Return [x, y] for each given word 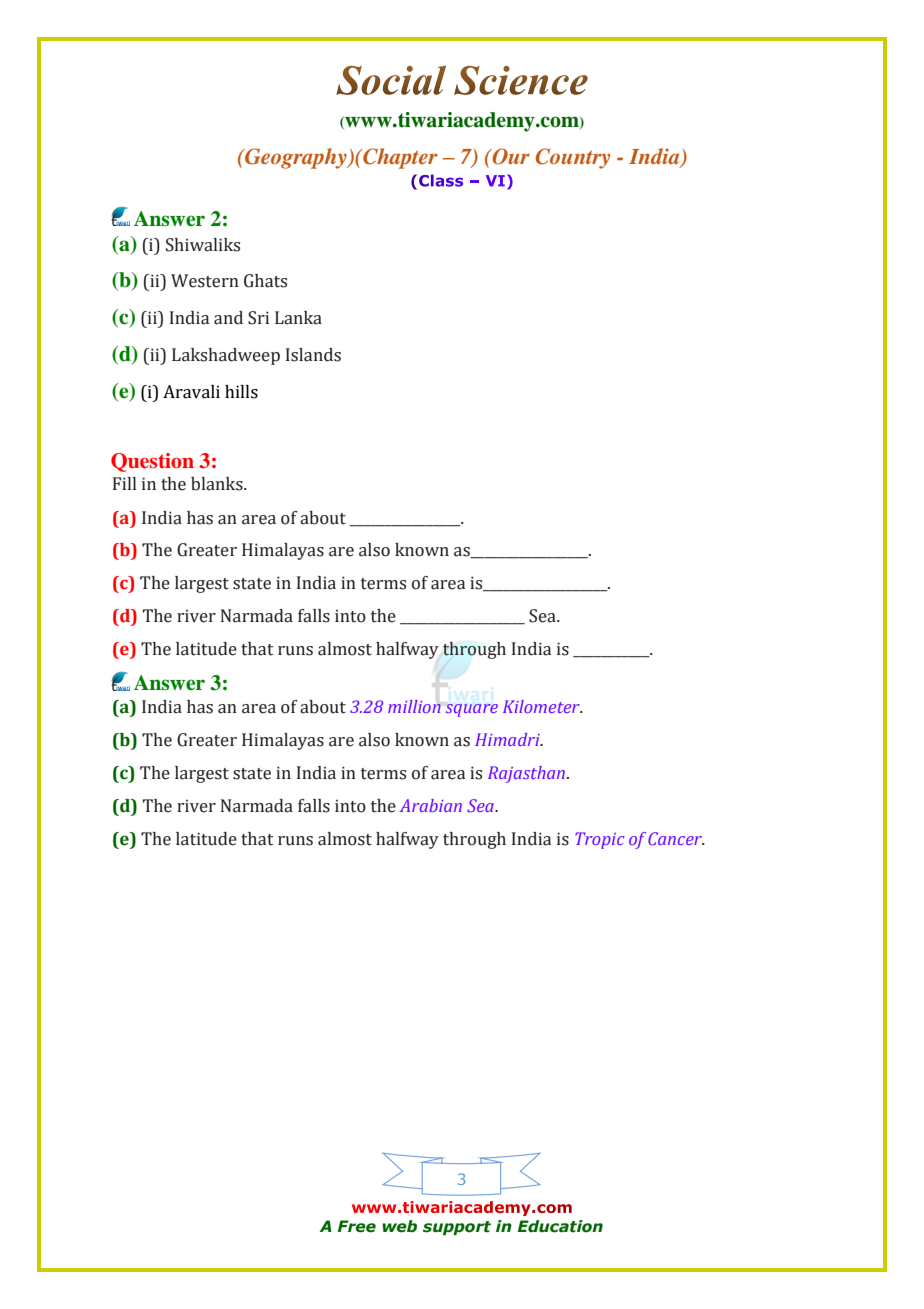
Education [560, 1226]
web [399, 1226]
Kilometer [542, 706]
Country [572, 158]
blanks [218, 484]
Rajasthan [528, 774]
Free [357, 1226]
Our [510, 156]
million [414, 706]
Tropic [599, 840]
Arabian [431, 805]
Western [205, 281]
